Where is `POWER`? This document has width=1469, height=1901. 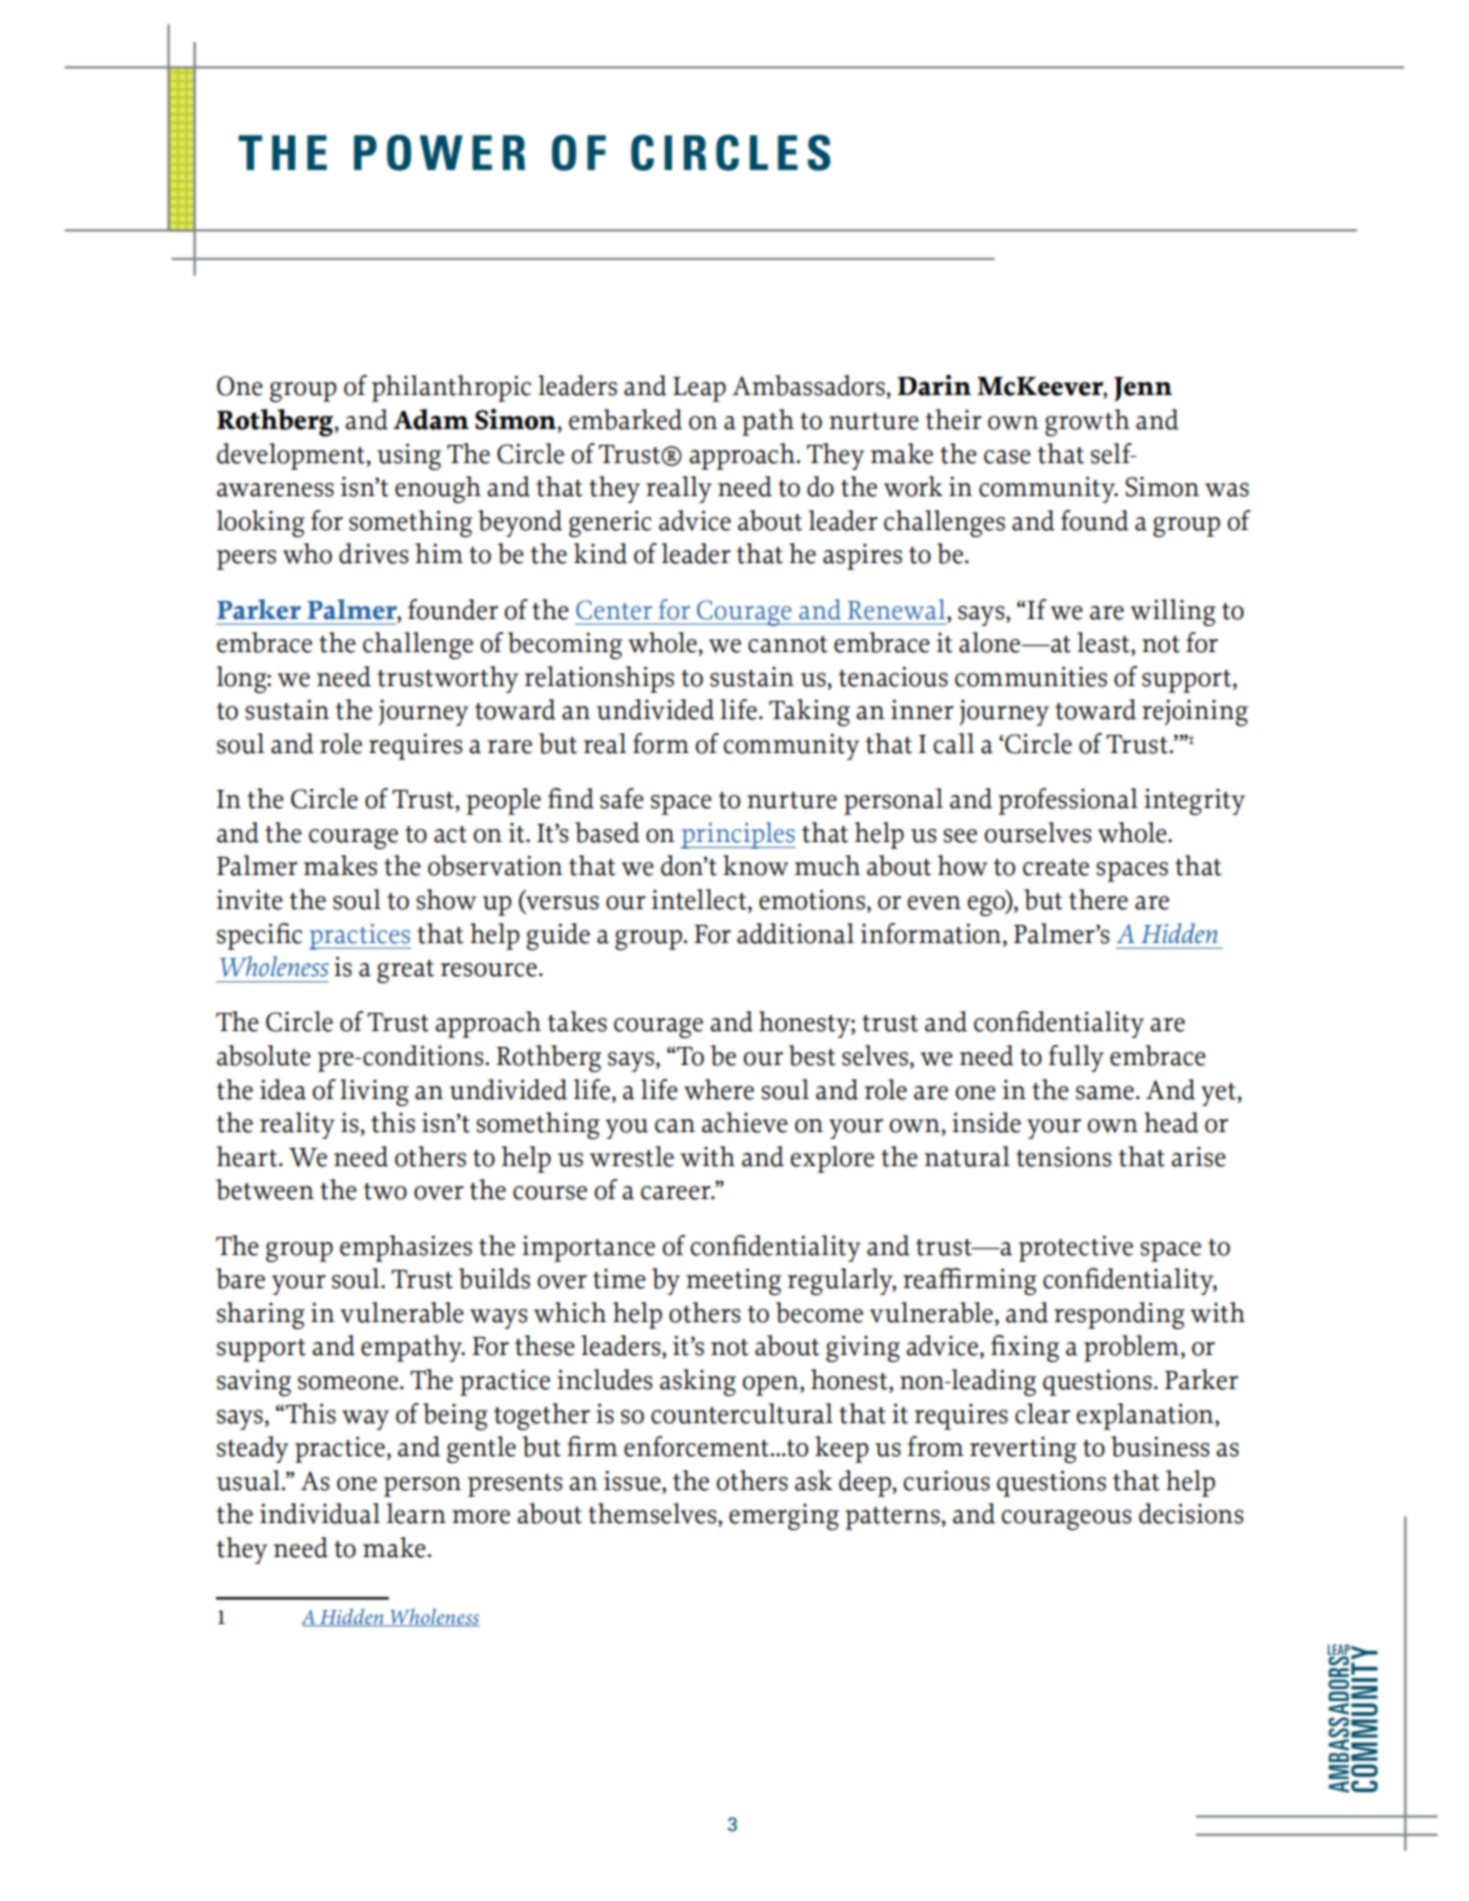
POWER is located at coordinates (439, 153).
